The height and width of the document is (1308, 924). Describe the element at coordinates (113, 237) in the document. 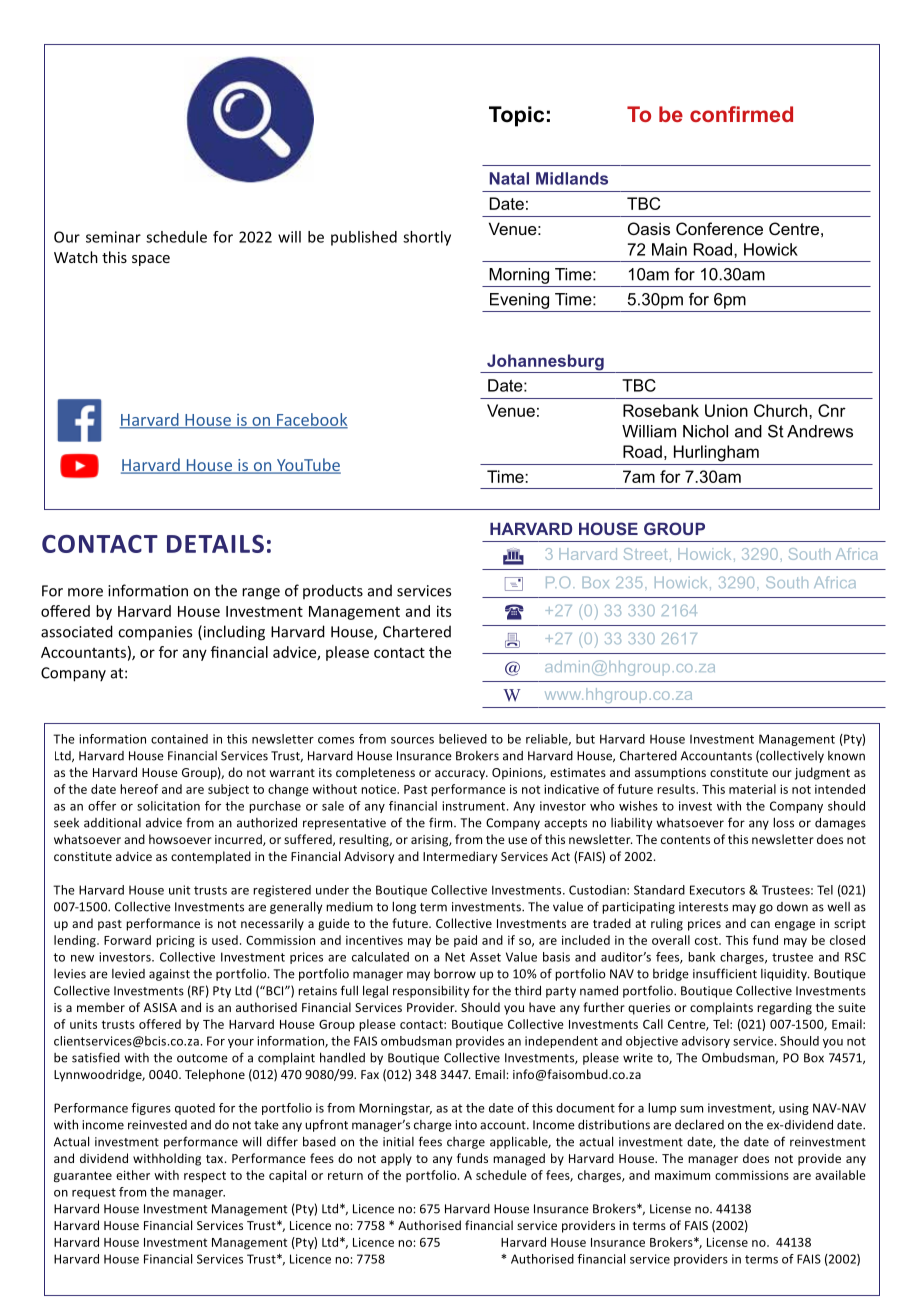

I see `seminar` at that location.
